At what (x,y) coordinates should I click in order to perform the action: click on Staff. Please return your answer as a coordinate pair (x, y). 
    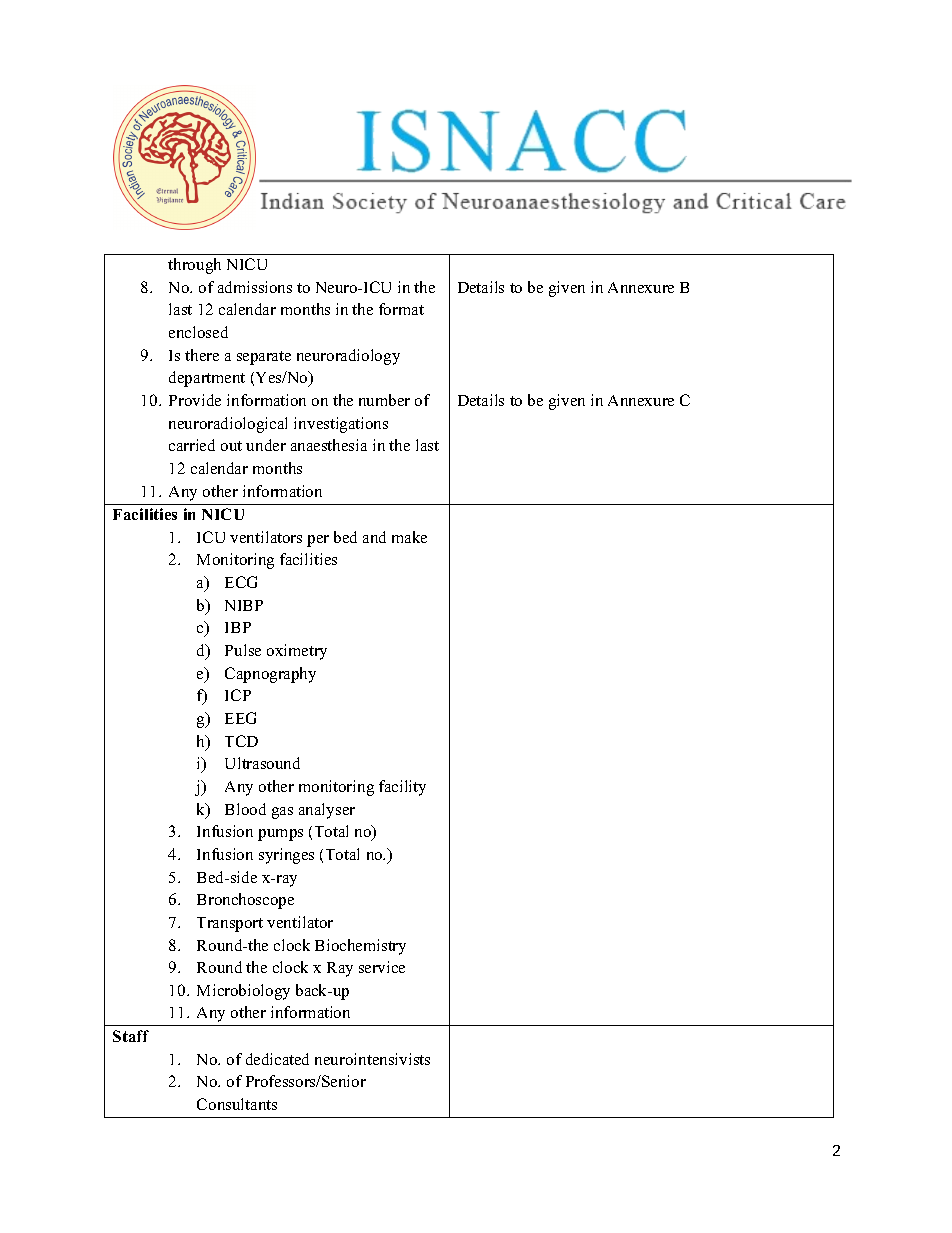
    Looking at the image, I should click on (131, 1036).
